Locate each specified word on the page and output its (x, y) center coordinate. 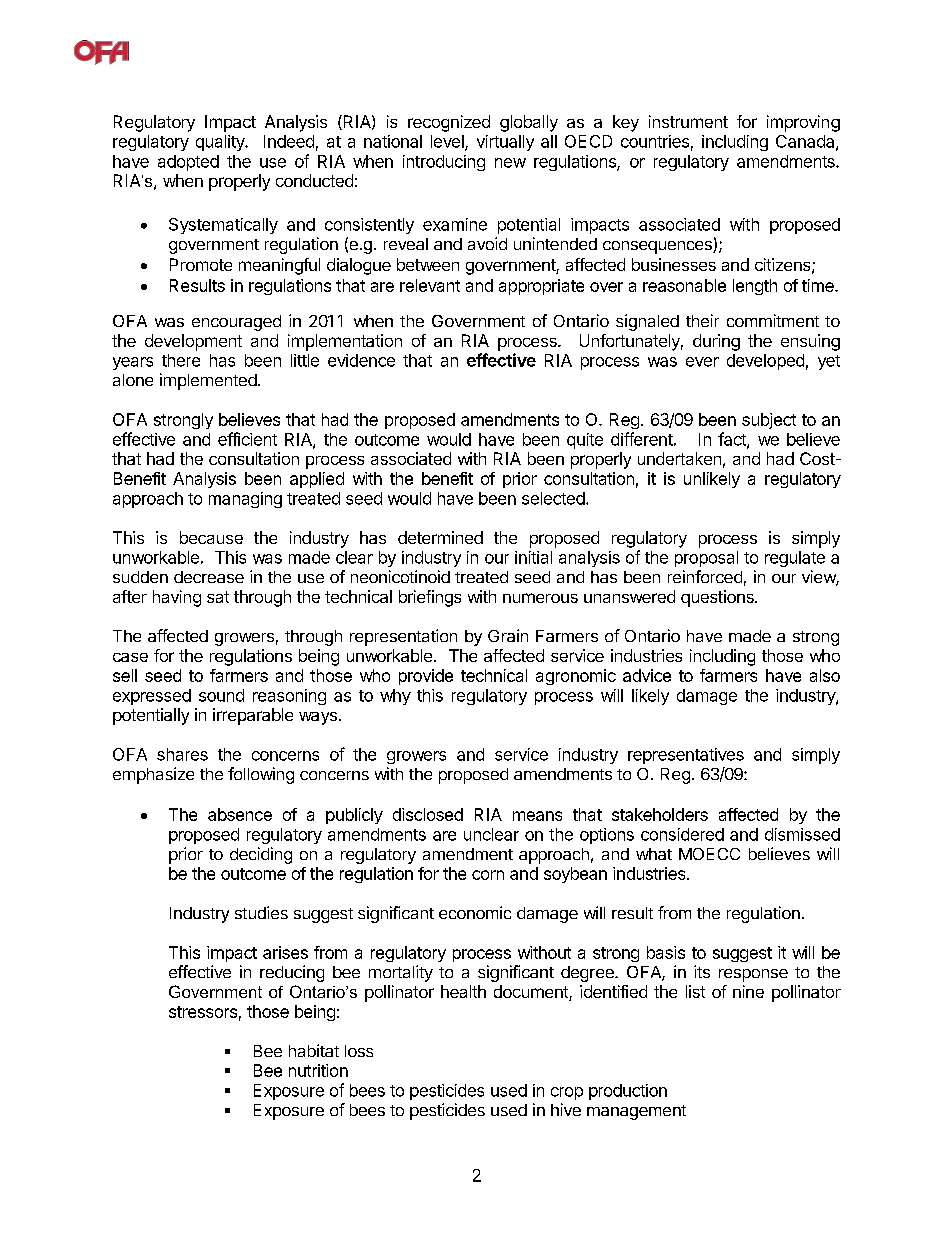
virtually (505, 143)
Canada (806, 142)
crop (567, 1093)
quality (221, 143)
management (636, 1112)
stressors (203, 1012)
